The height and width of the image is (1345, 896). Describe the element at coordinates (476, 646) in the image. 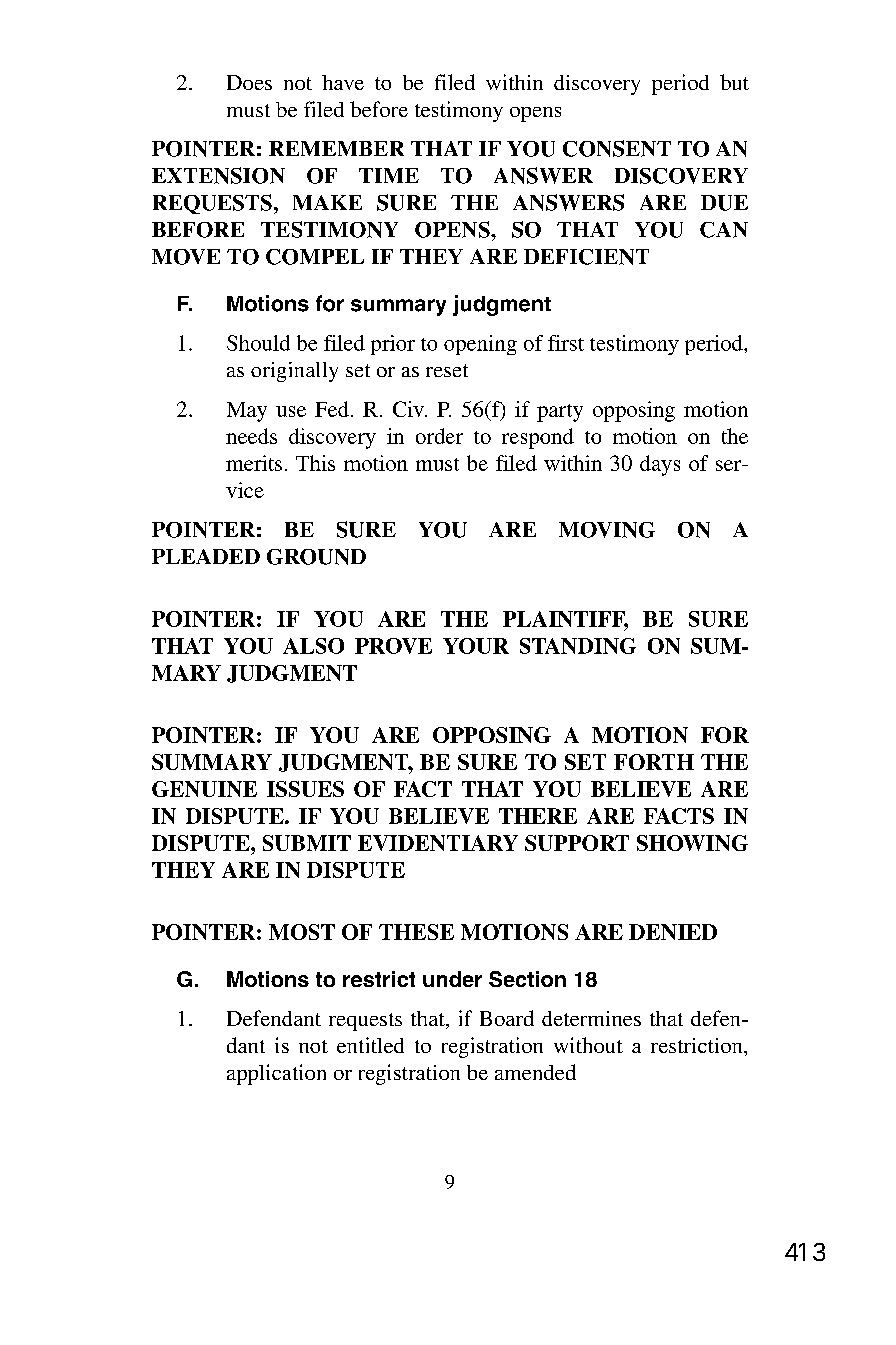

I see `YOUR` at that location.
